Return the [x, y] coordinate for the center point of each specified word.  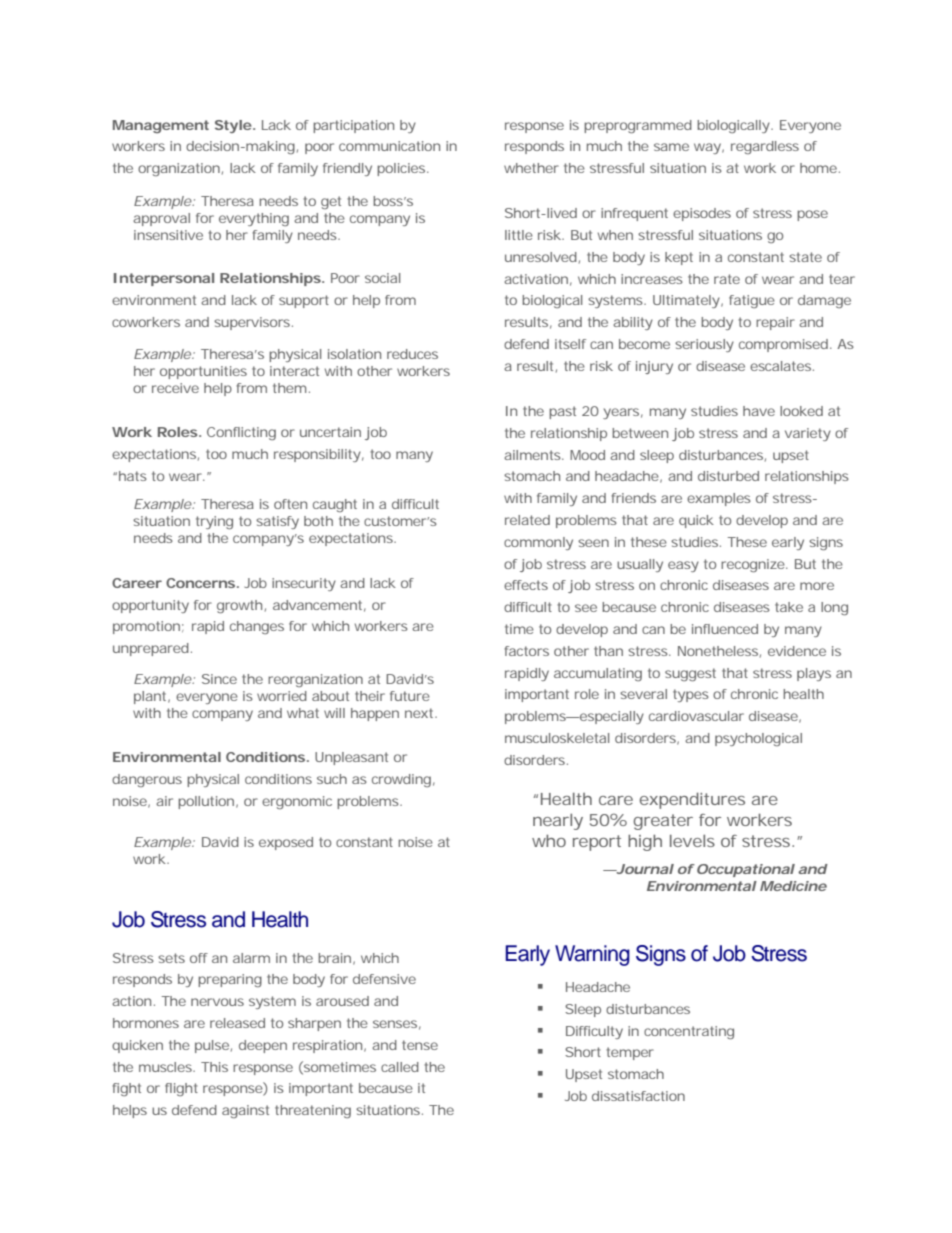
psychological [758, 739]
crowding [401, 780]
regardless [765, 147]
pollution [206, 802]
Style [233, 126]
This [214, 1067]
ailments [533, 455]
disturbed [728, 476]
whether [531, 168]
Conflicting [241, 433]
